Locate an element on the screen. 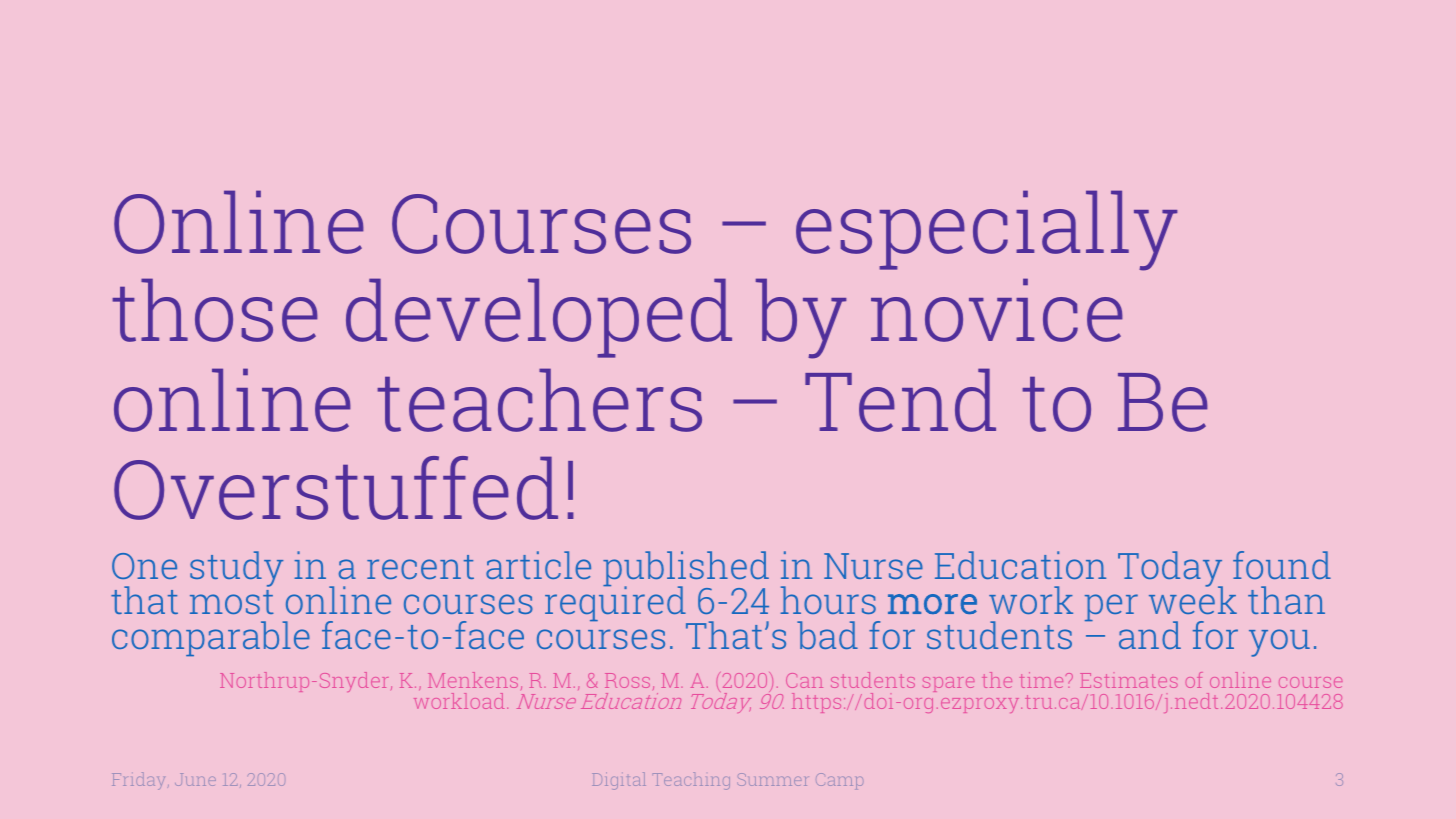 This screenshot has width=1456, height=819. Tend is located at coordinates (900, 400).
